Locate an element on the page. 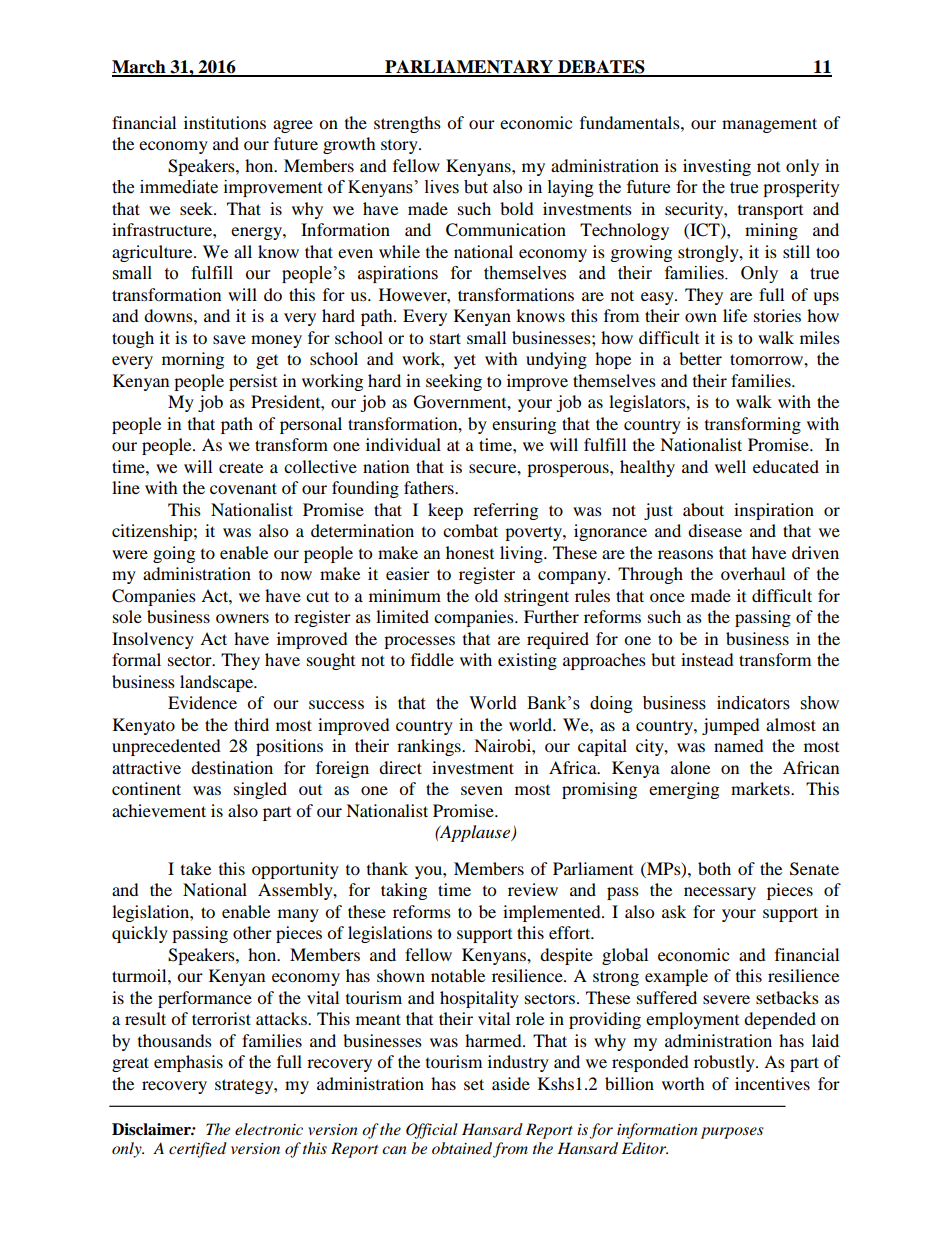 The image size is (952, 1233). owners is located at coordinates (242, 618).
